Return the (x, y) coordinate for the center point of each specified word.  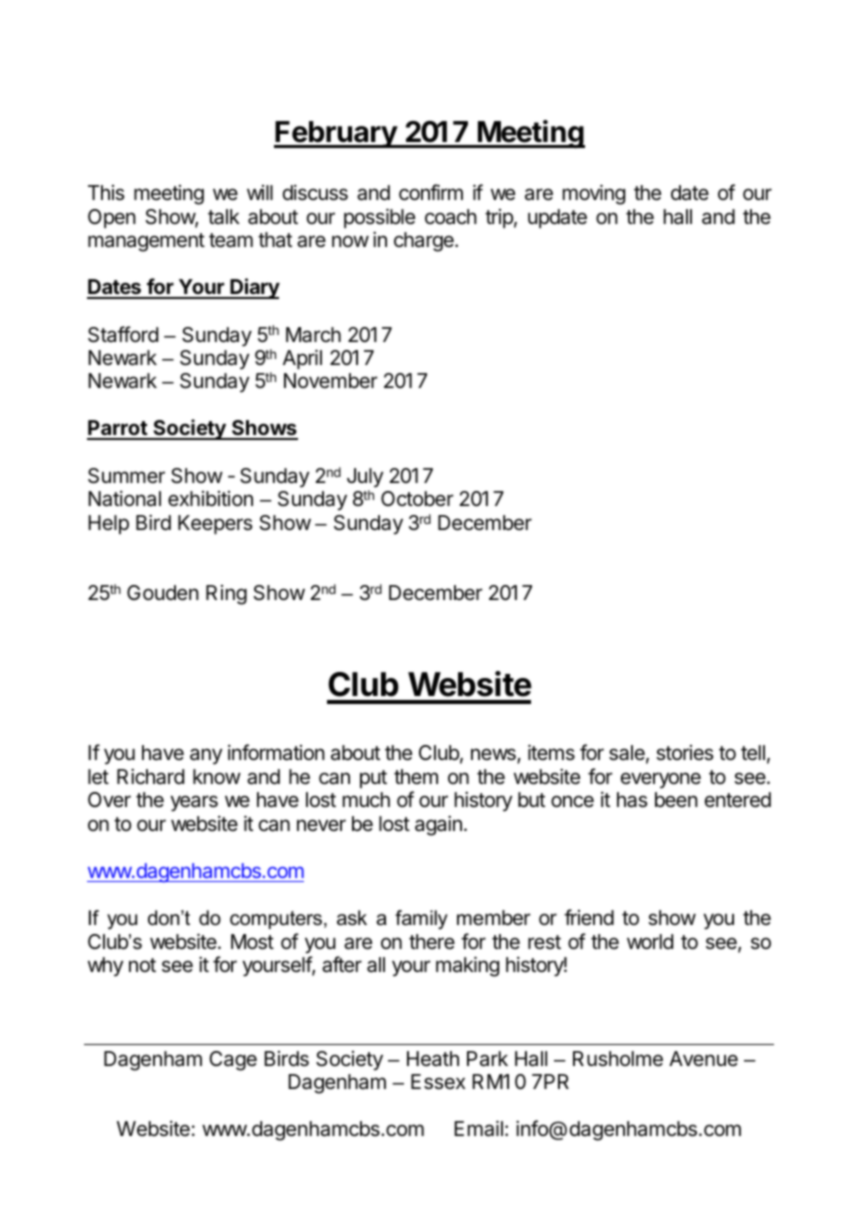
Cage (233, 1061)
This (106, 193)
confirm (431, 192)
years (194, 803)
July (365, 477)
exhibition (210, 498)
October (417, 498)
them (416, 776)
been (676, 799)
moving (594, 194)
